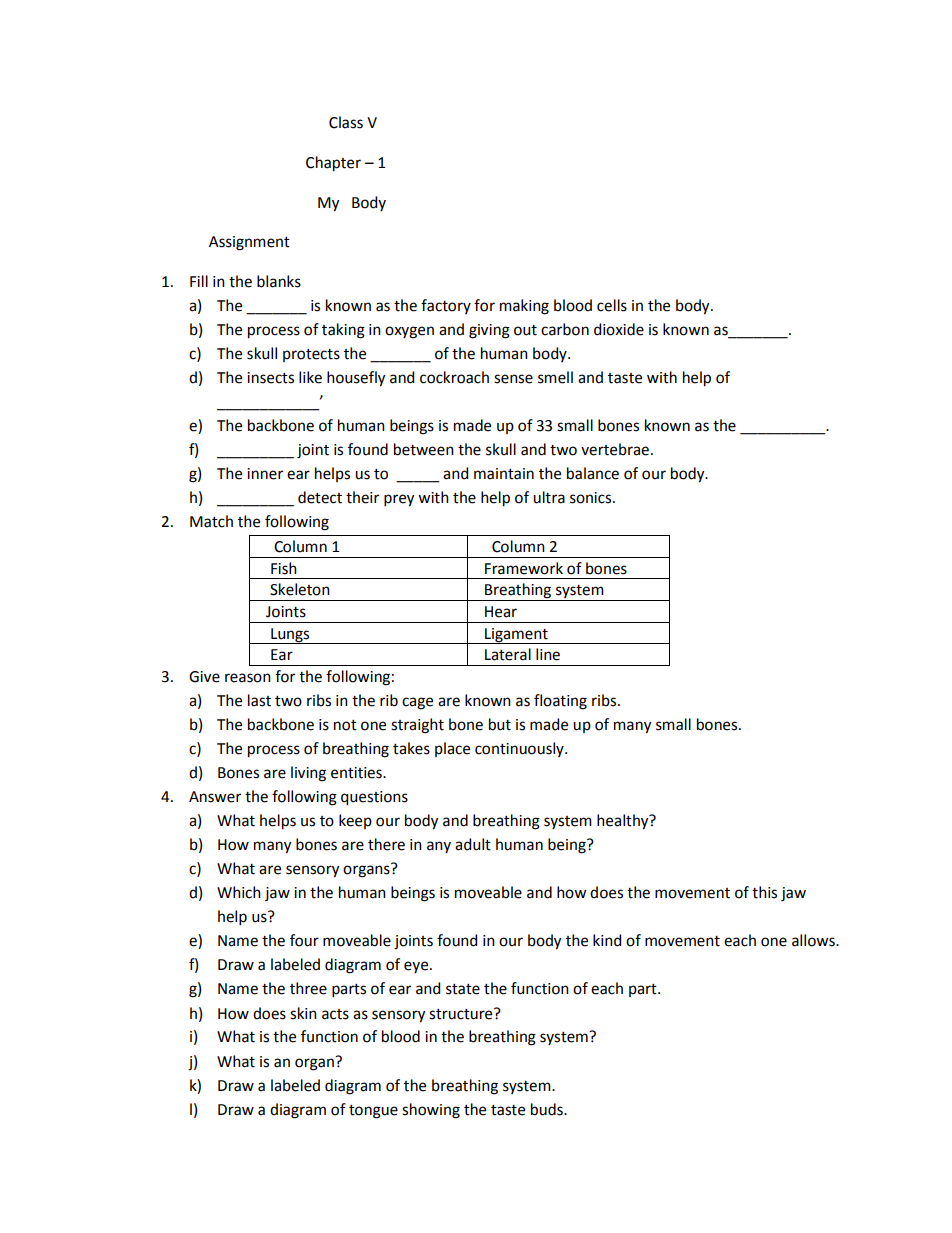  Describe the element at coordinates (333, 164) in the screenshot. I see `Chapter` at that location.
